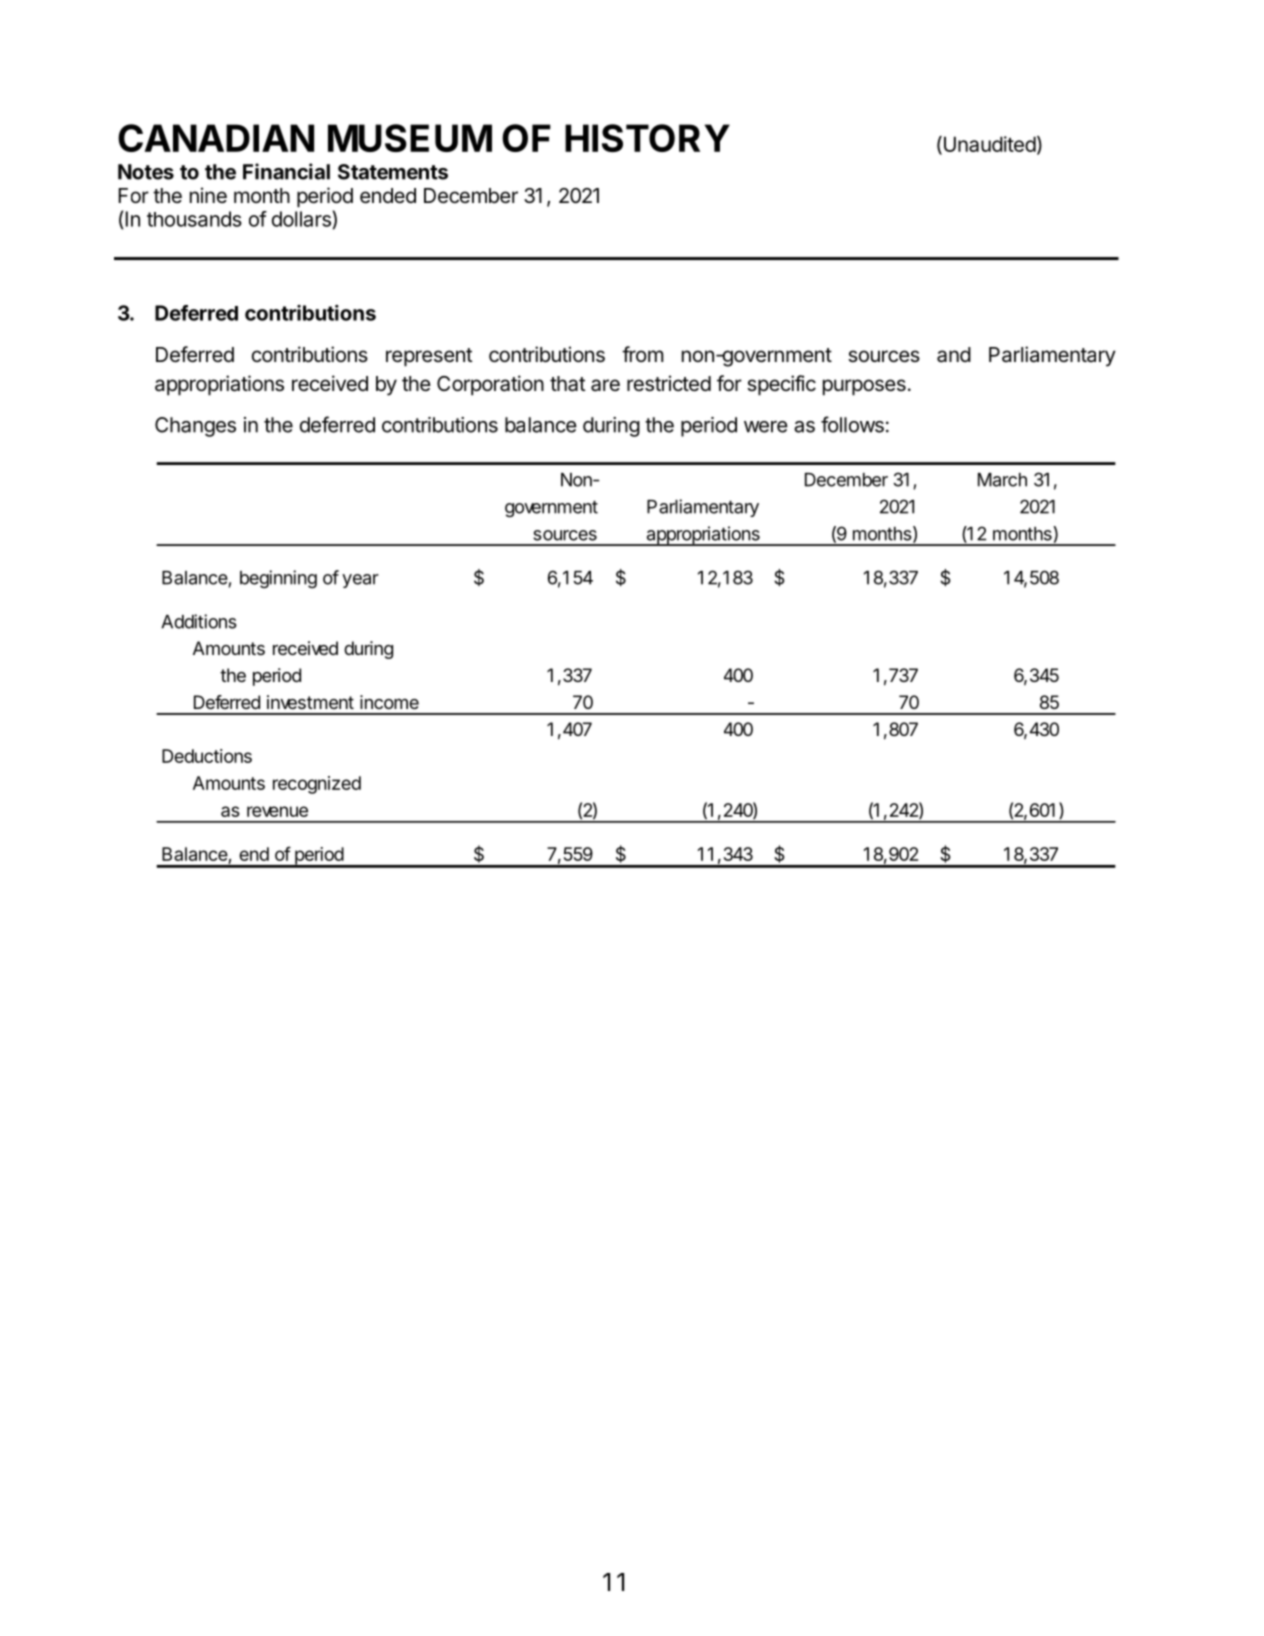  I want to click on March, so click(1002, 480).
